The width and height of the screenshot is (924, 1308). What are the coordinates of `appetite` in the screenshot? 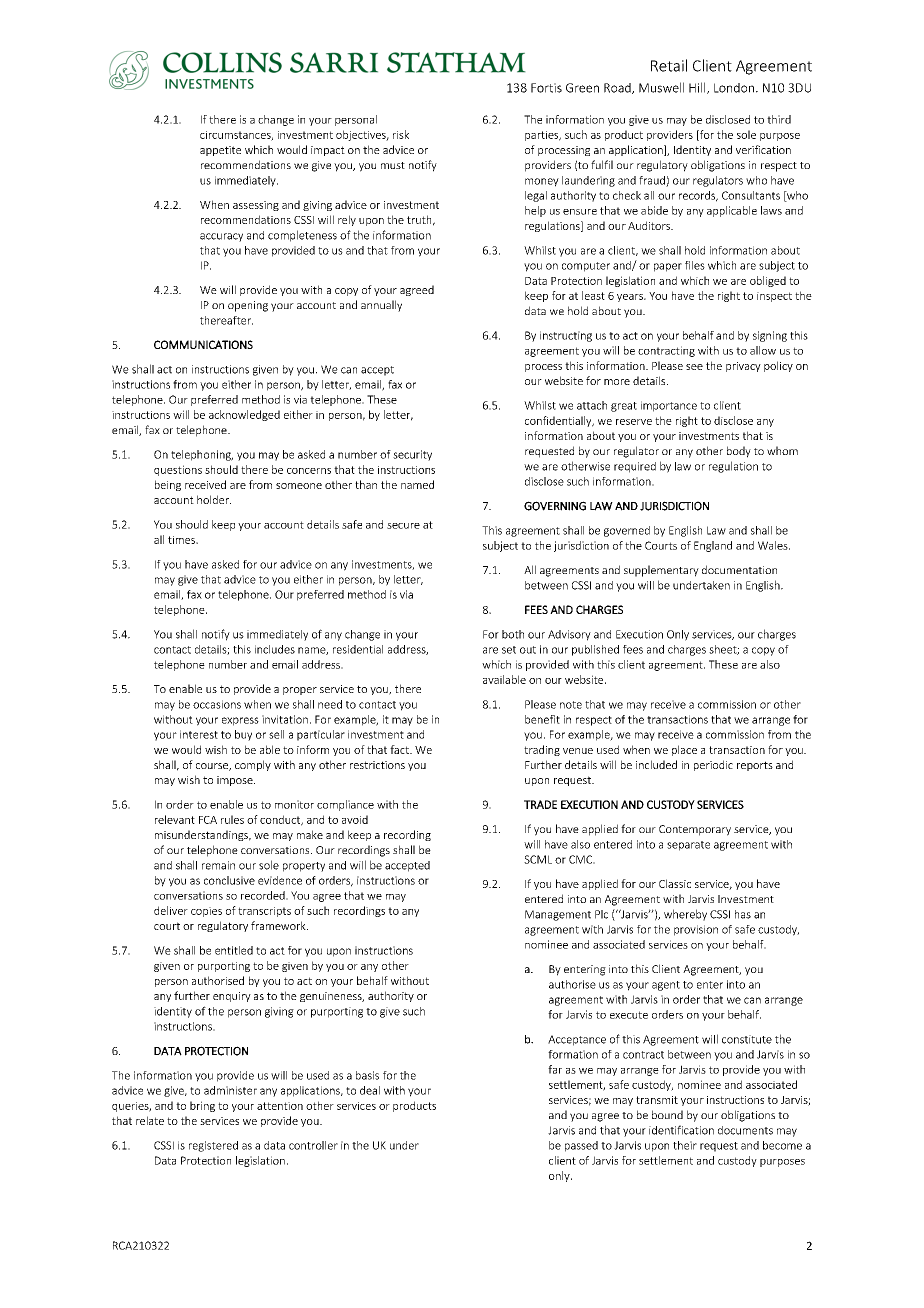 It's located at (220, 151).
